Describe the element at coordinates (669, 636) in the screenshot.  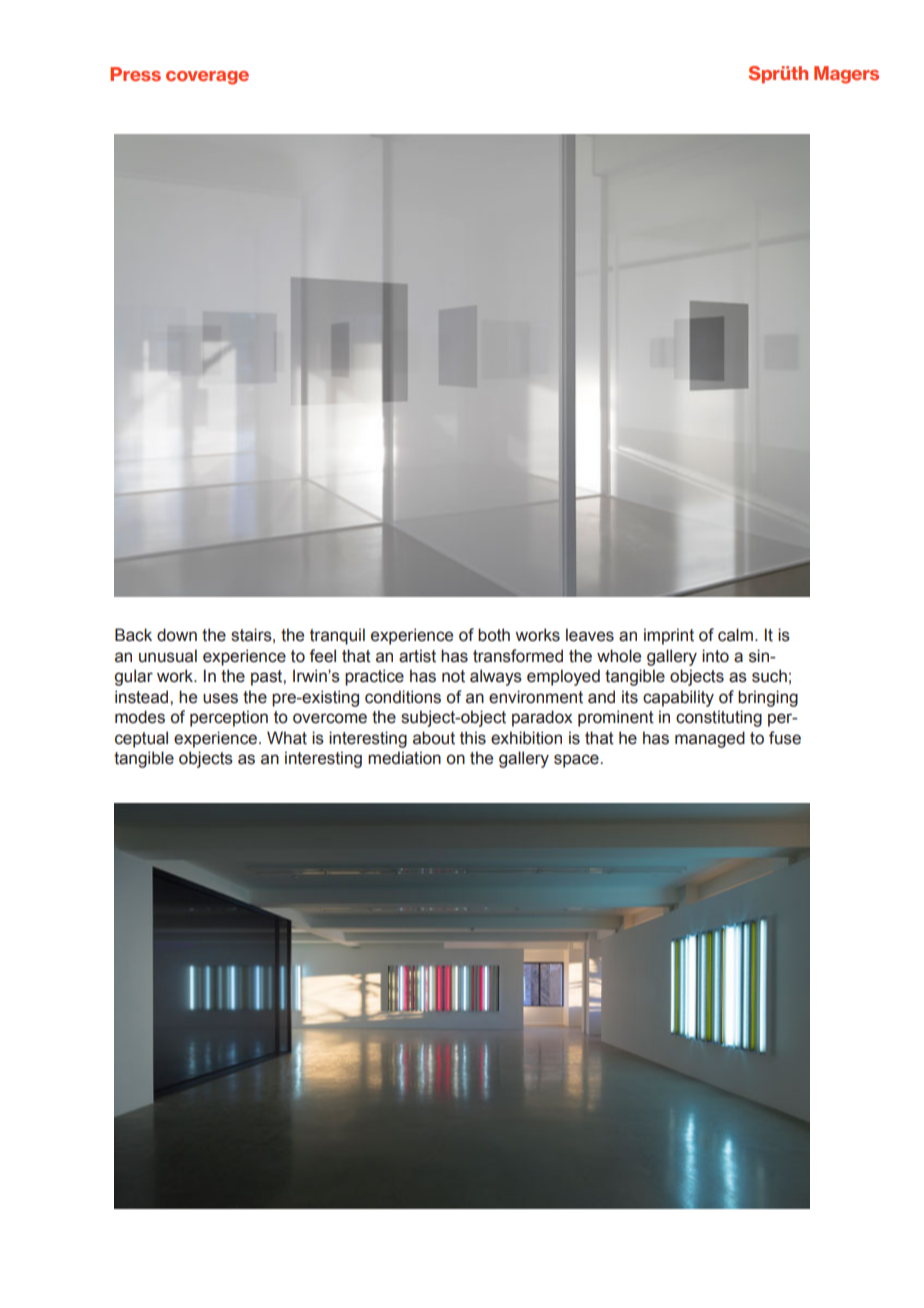
I see `imprint` at that location.
